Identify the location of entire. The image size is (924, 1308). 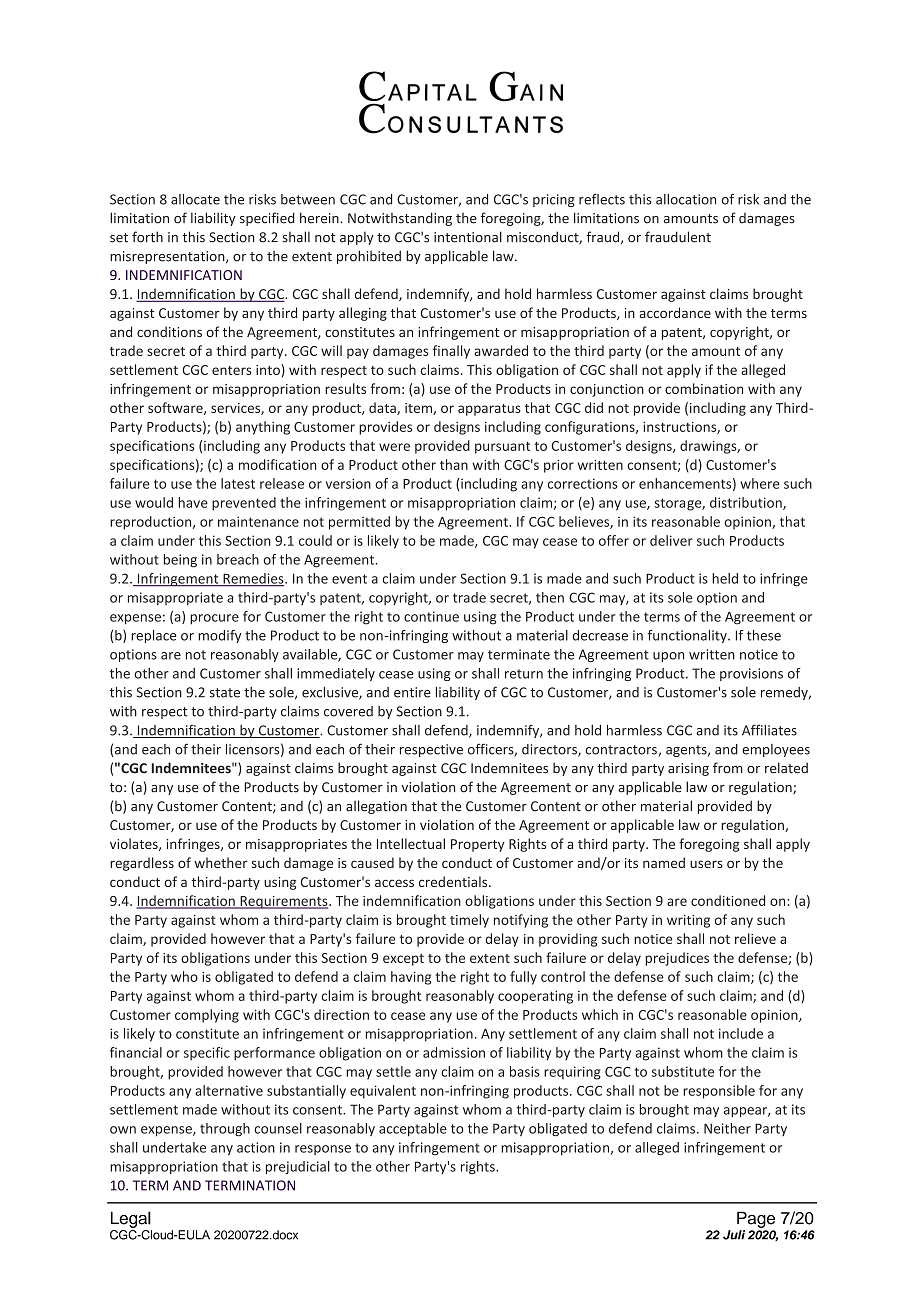
(412, 692).
